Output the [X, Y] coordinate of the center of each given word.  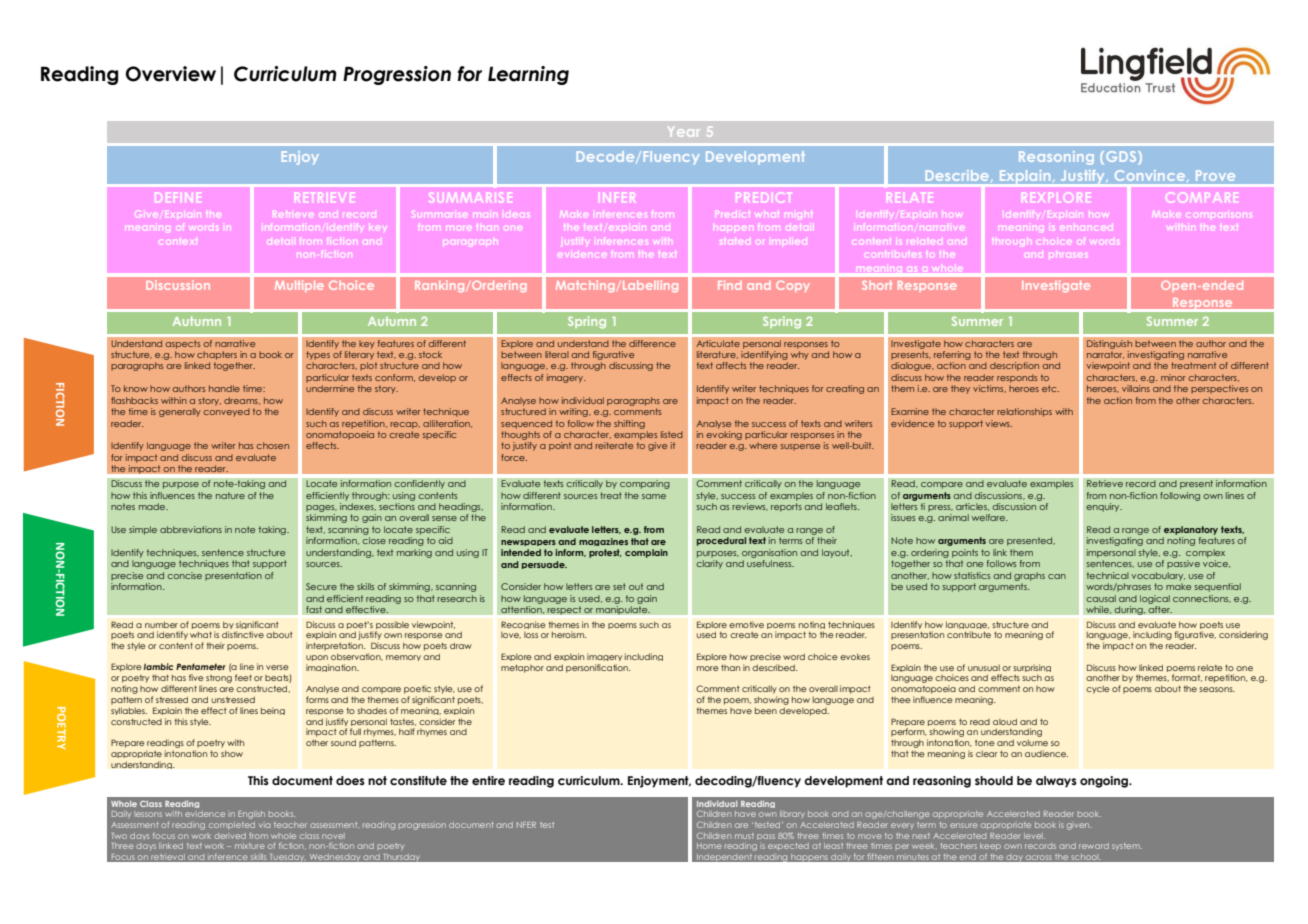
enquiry [1104, 507]
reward [1094, 846]
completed [232, 825]
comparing [645, 484]
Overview [171, 74]
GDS [1122, 158]
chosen [273, 445]
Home [709, 846]
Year [684, 133]
